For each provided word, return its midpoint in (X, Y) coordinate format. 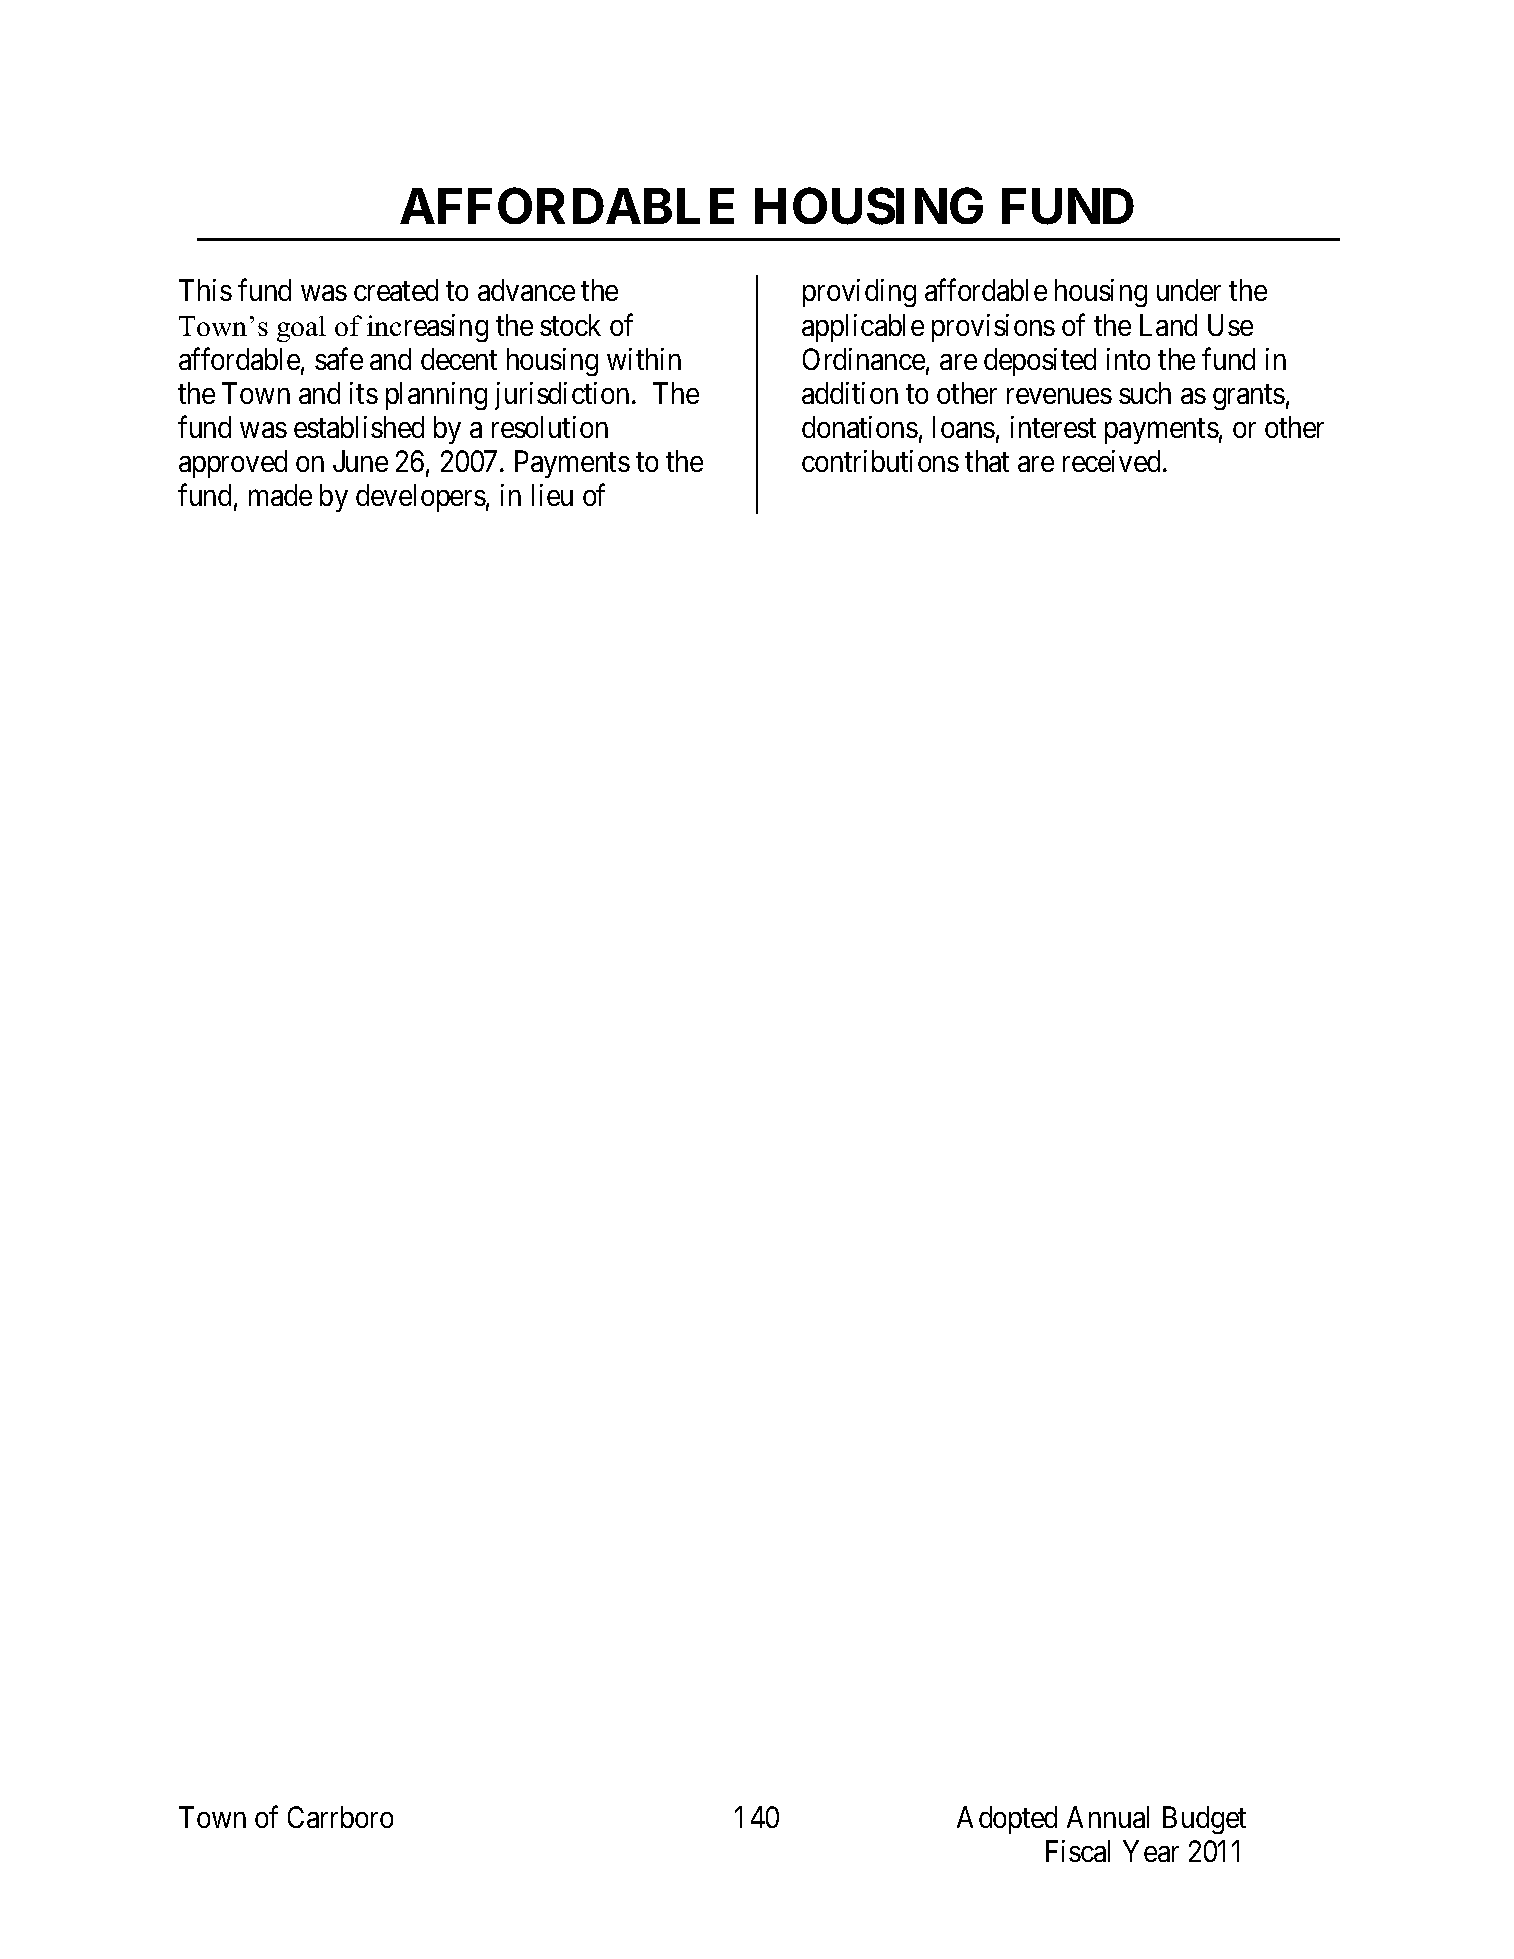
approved (233, 464)
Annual (1108, 1817)
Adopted (1007, 1820)
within (644, 359)
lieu (552, 495)
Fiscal (1078, 1851)
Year (1151, 1851)
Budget (1204, 1820)
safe (339, 358)
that (987, 461)
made (280, 495)
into (1128, 359)
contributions (880, 461)
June (360, 461)
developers (421, 498)
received (1113, 461)
